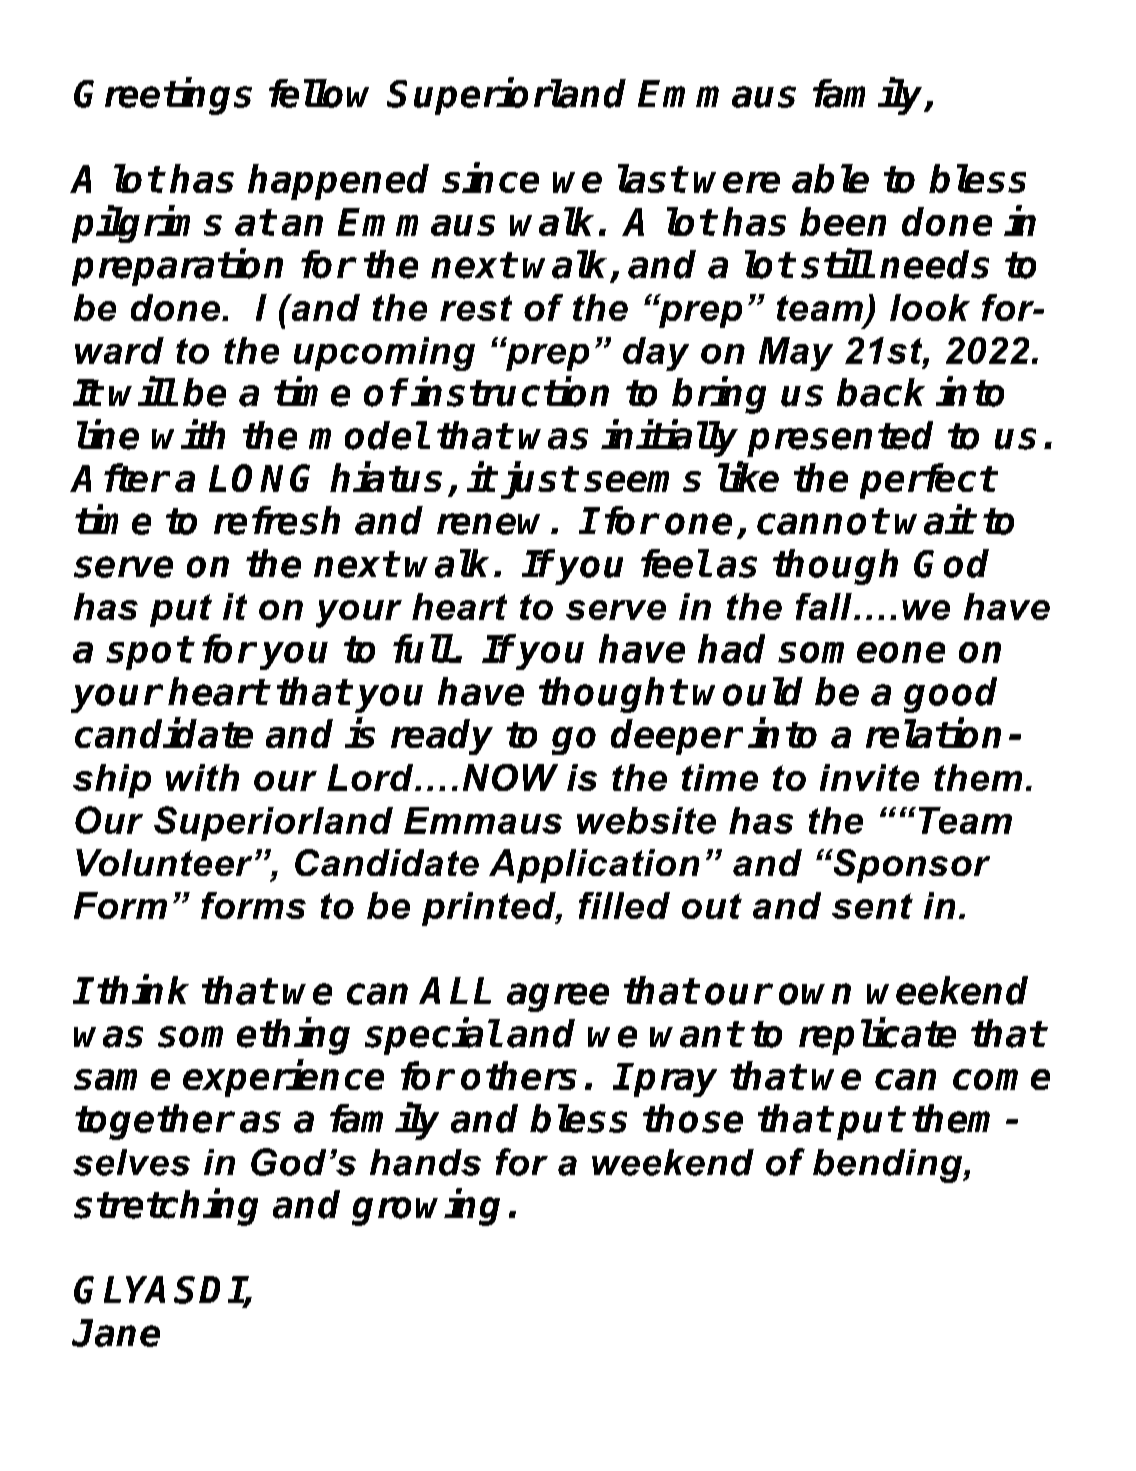 The image size is (1136, 1471). I want to click on since, so click(490, 178).
